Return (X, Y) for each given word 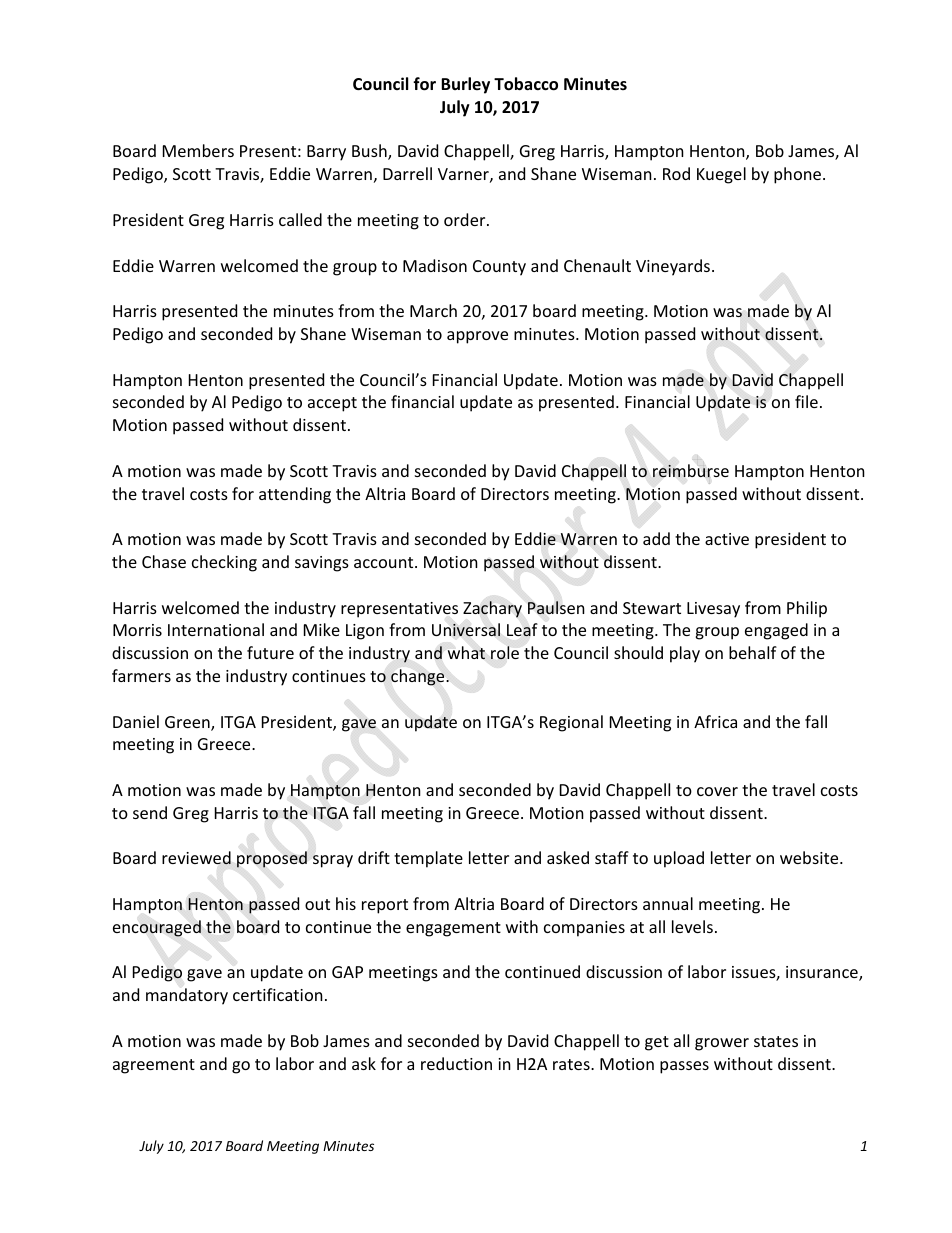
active (727, 539)
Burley (465, 85)
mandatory (187, 996)
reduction (456, 1063)
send (150, 812)
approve (477, 337)
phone (799, 175)
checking (224, 563)
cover (717, 791)
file (806, 401)
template (428, 859)
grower (722, 1044)
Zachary (492, 609)
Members (198, 150)
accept (332, 404)
